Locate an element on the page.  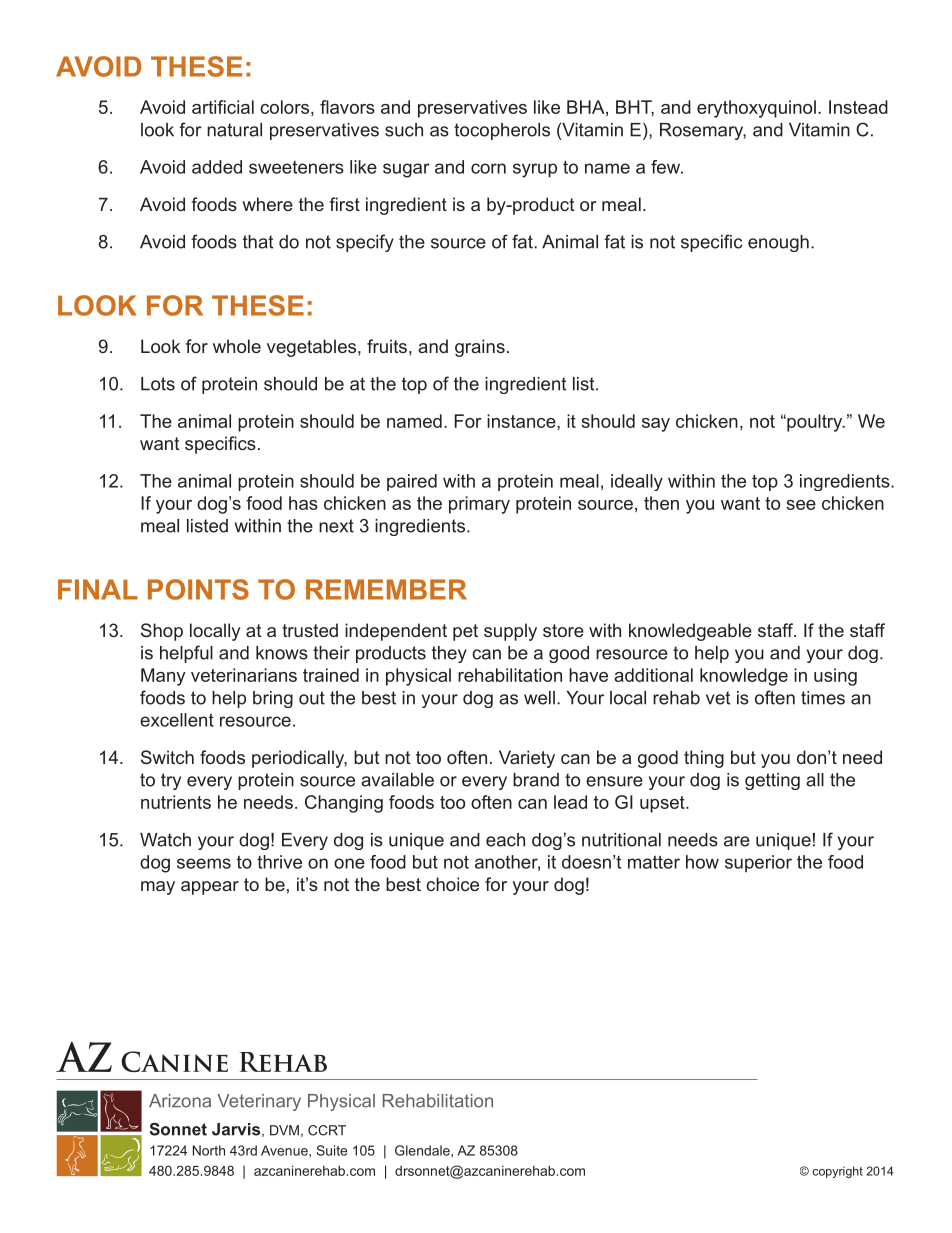
has is located at coordinates (303, 503).
